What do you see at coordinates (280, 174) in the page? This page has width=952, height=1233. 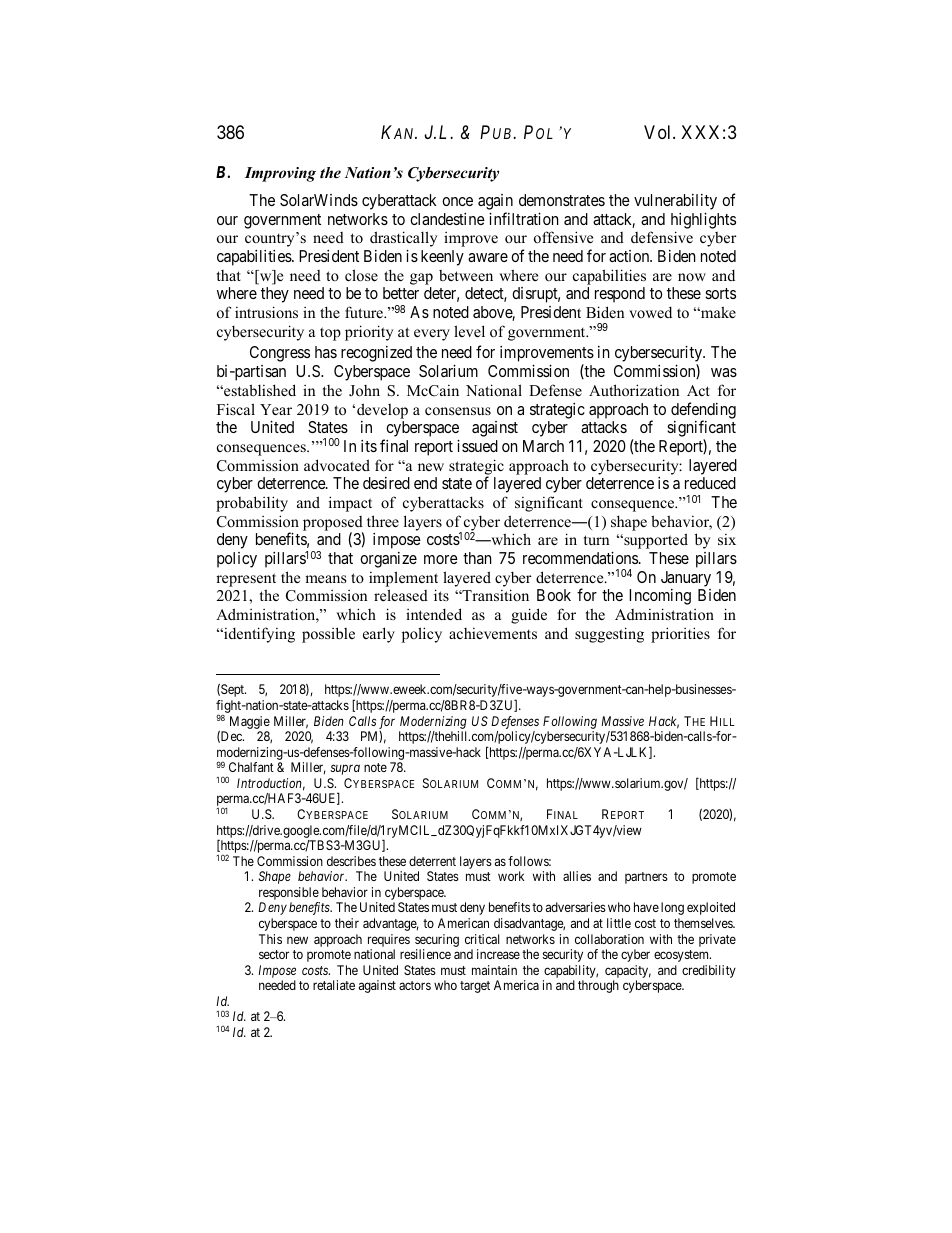 I see `Improving` at bounding box center [280, 174].
